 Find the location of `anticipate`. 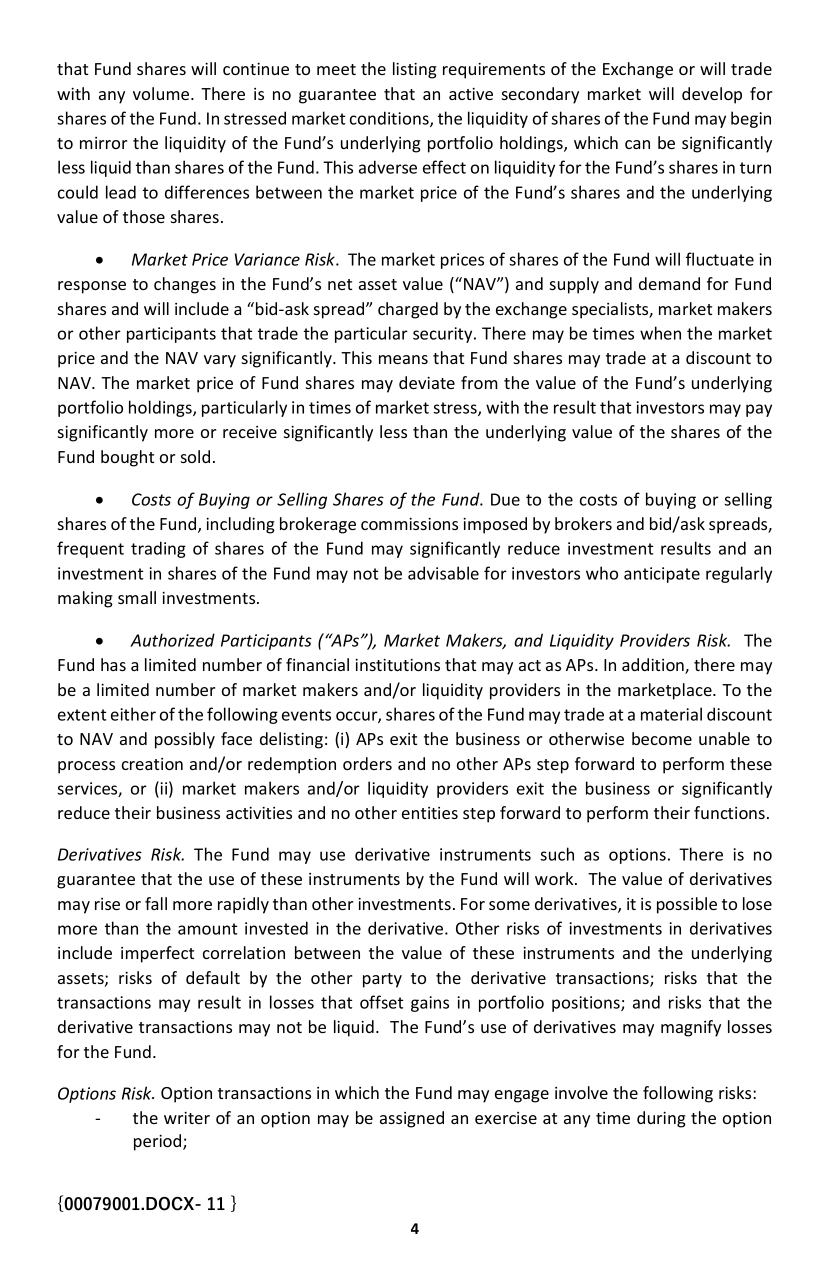

anticipate is located at coordinates (662, 575).
